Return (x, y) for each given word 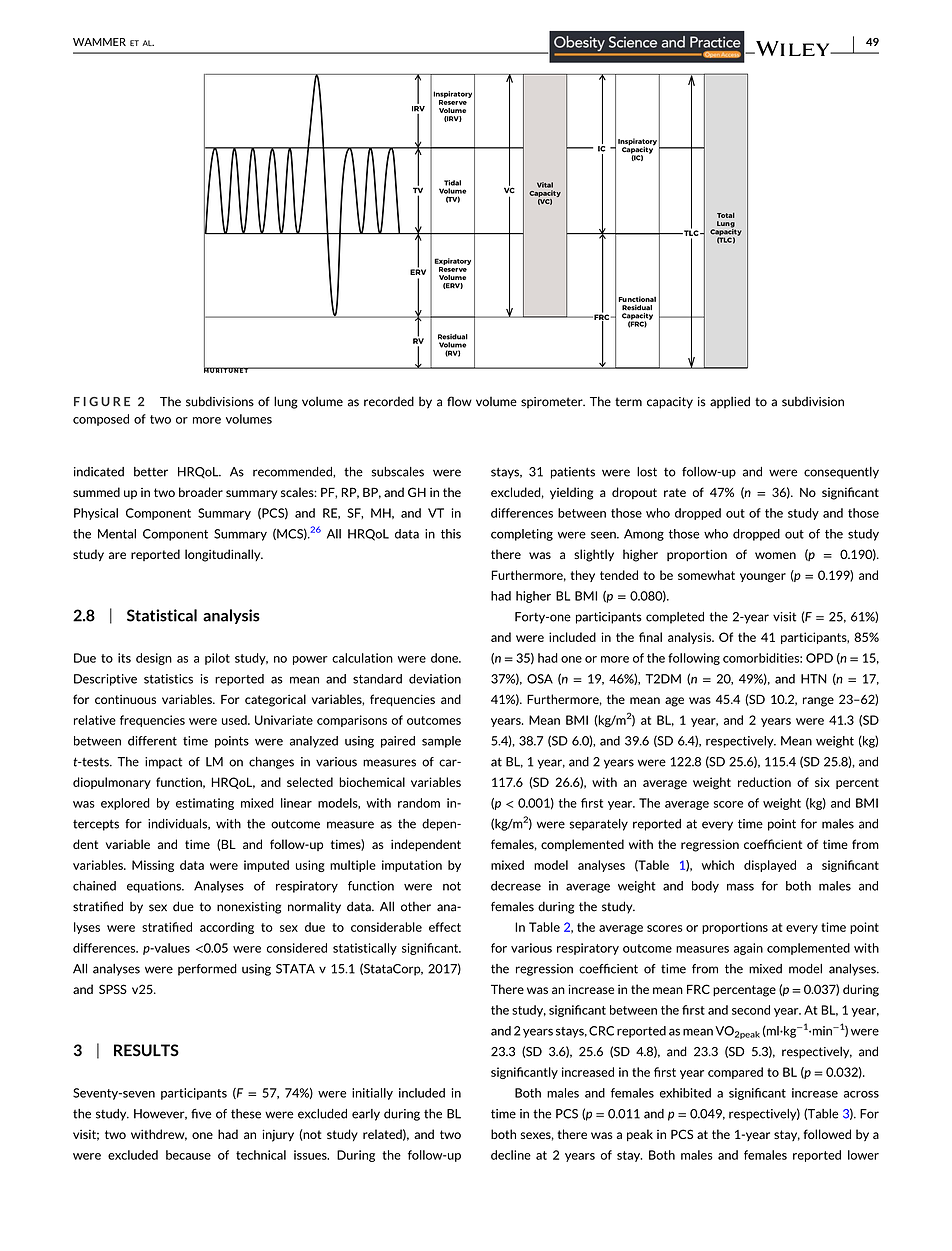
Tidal (452, 183)
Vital (545, 185)
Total (726, 215)
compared (735, 1073)
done (446, 658)
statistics (168, 679)
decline (511, 1155)
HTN (814, 679)
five (201, 1114)
